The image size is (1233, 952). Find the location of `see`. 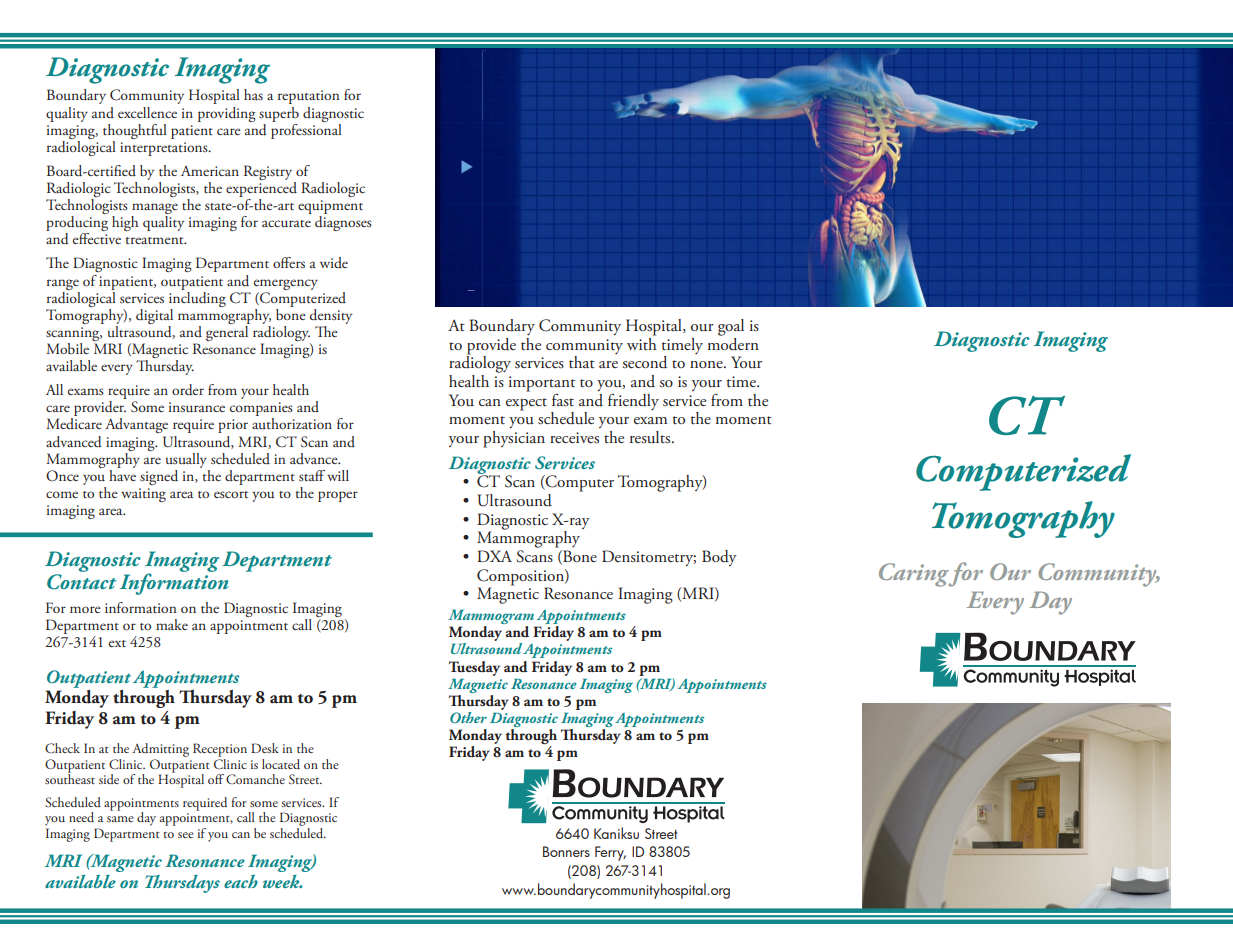

see is located at coordinates (186, 835).
